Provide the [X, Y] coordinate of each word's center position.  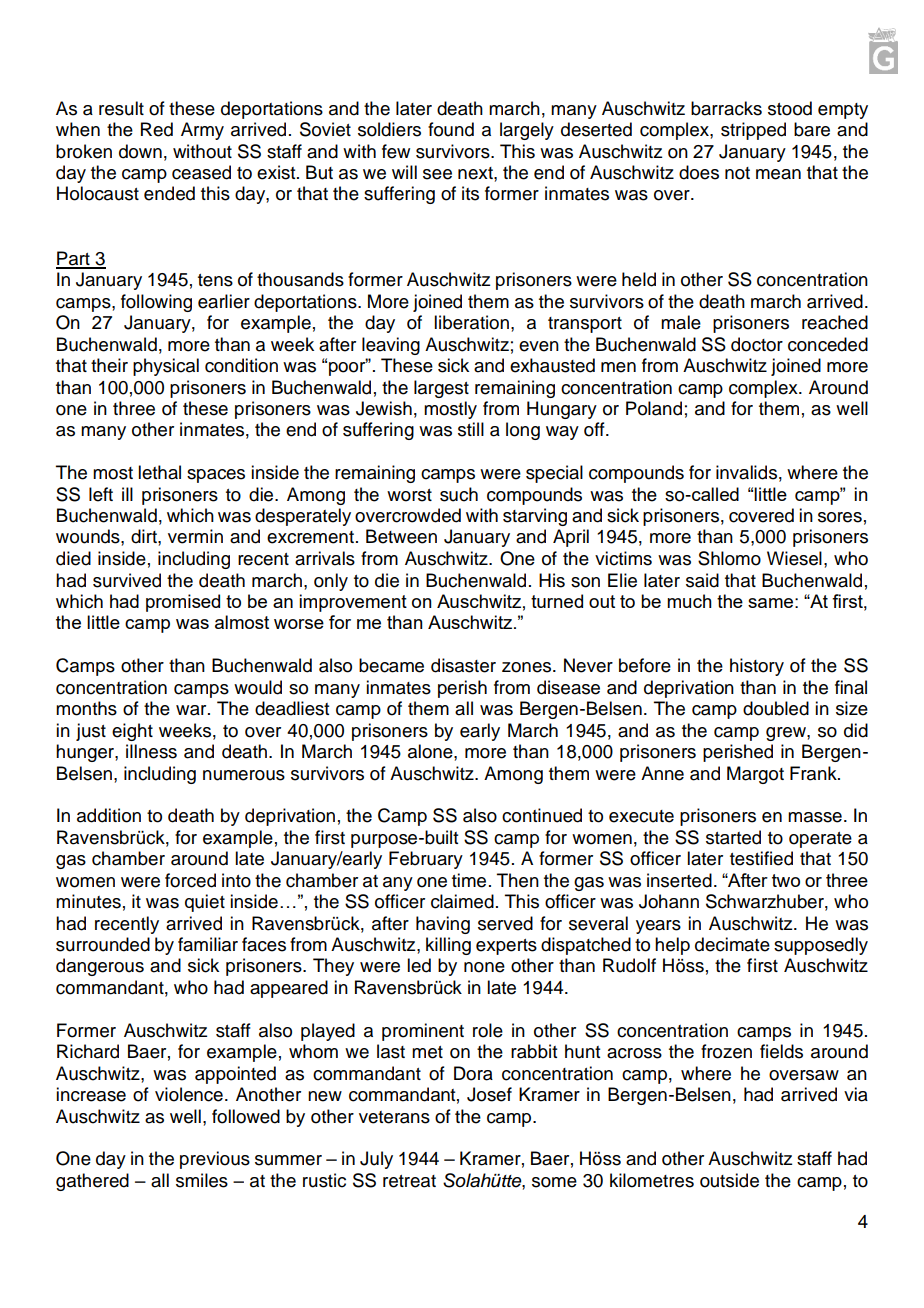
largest [441, 389]
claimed [462, 901]
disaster [463, 665]
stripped [753, 131]
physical [166, 367]
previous [215, 1160]
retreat [409, 1181]
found [451, 129]
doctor [757, 344]
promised [183, 603]
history [757, 667]
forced [190, 880]
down [140, 151]
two [786, 880]
